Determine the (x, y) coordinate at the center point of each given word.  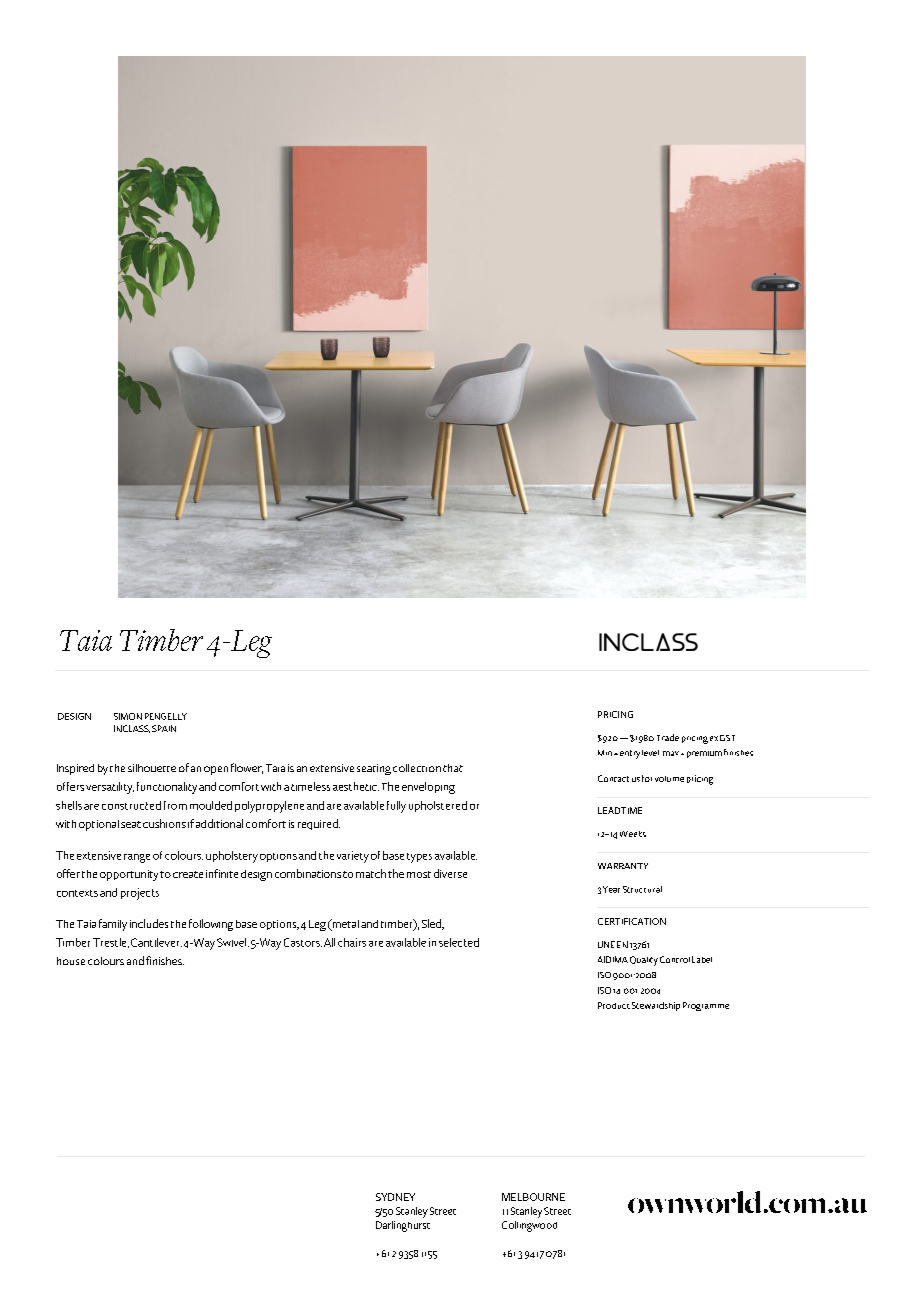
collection (417, 768)
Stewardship (656, 1006)
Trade (668, 737)
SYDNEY (395, 1197)
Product (614, 1005)
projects (140, 894)
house (71, 961)
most (419, 874)
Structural (642, 889)
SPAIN (164, 728)
